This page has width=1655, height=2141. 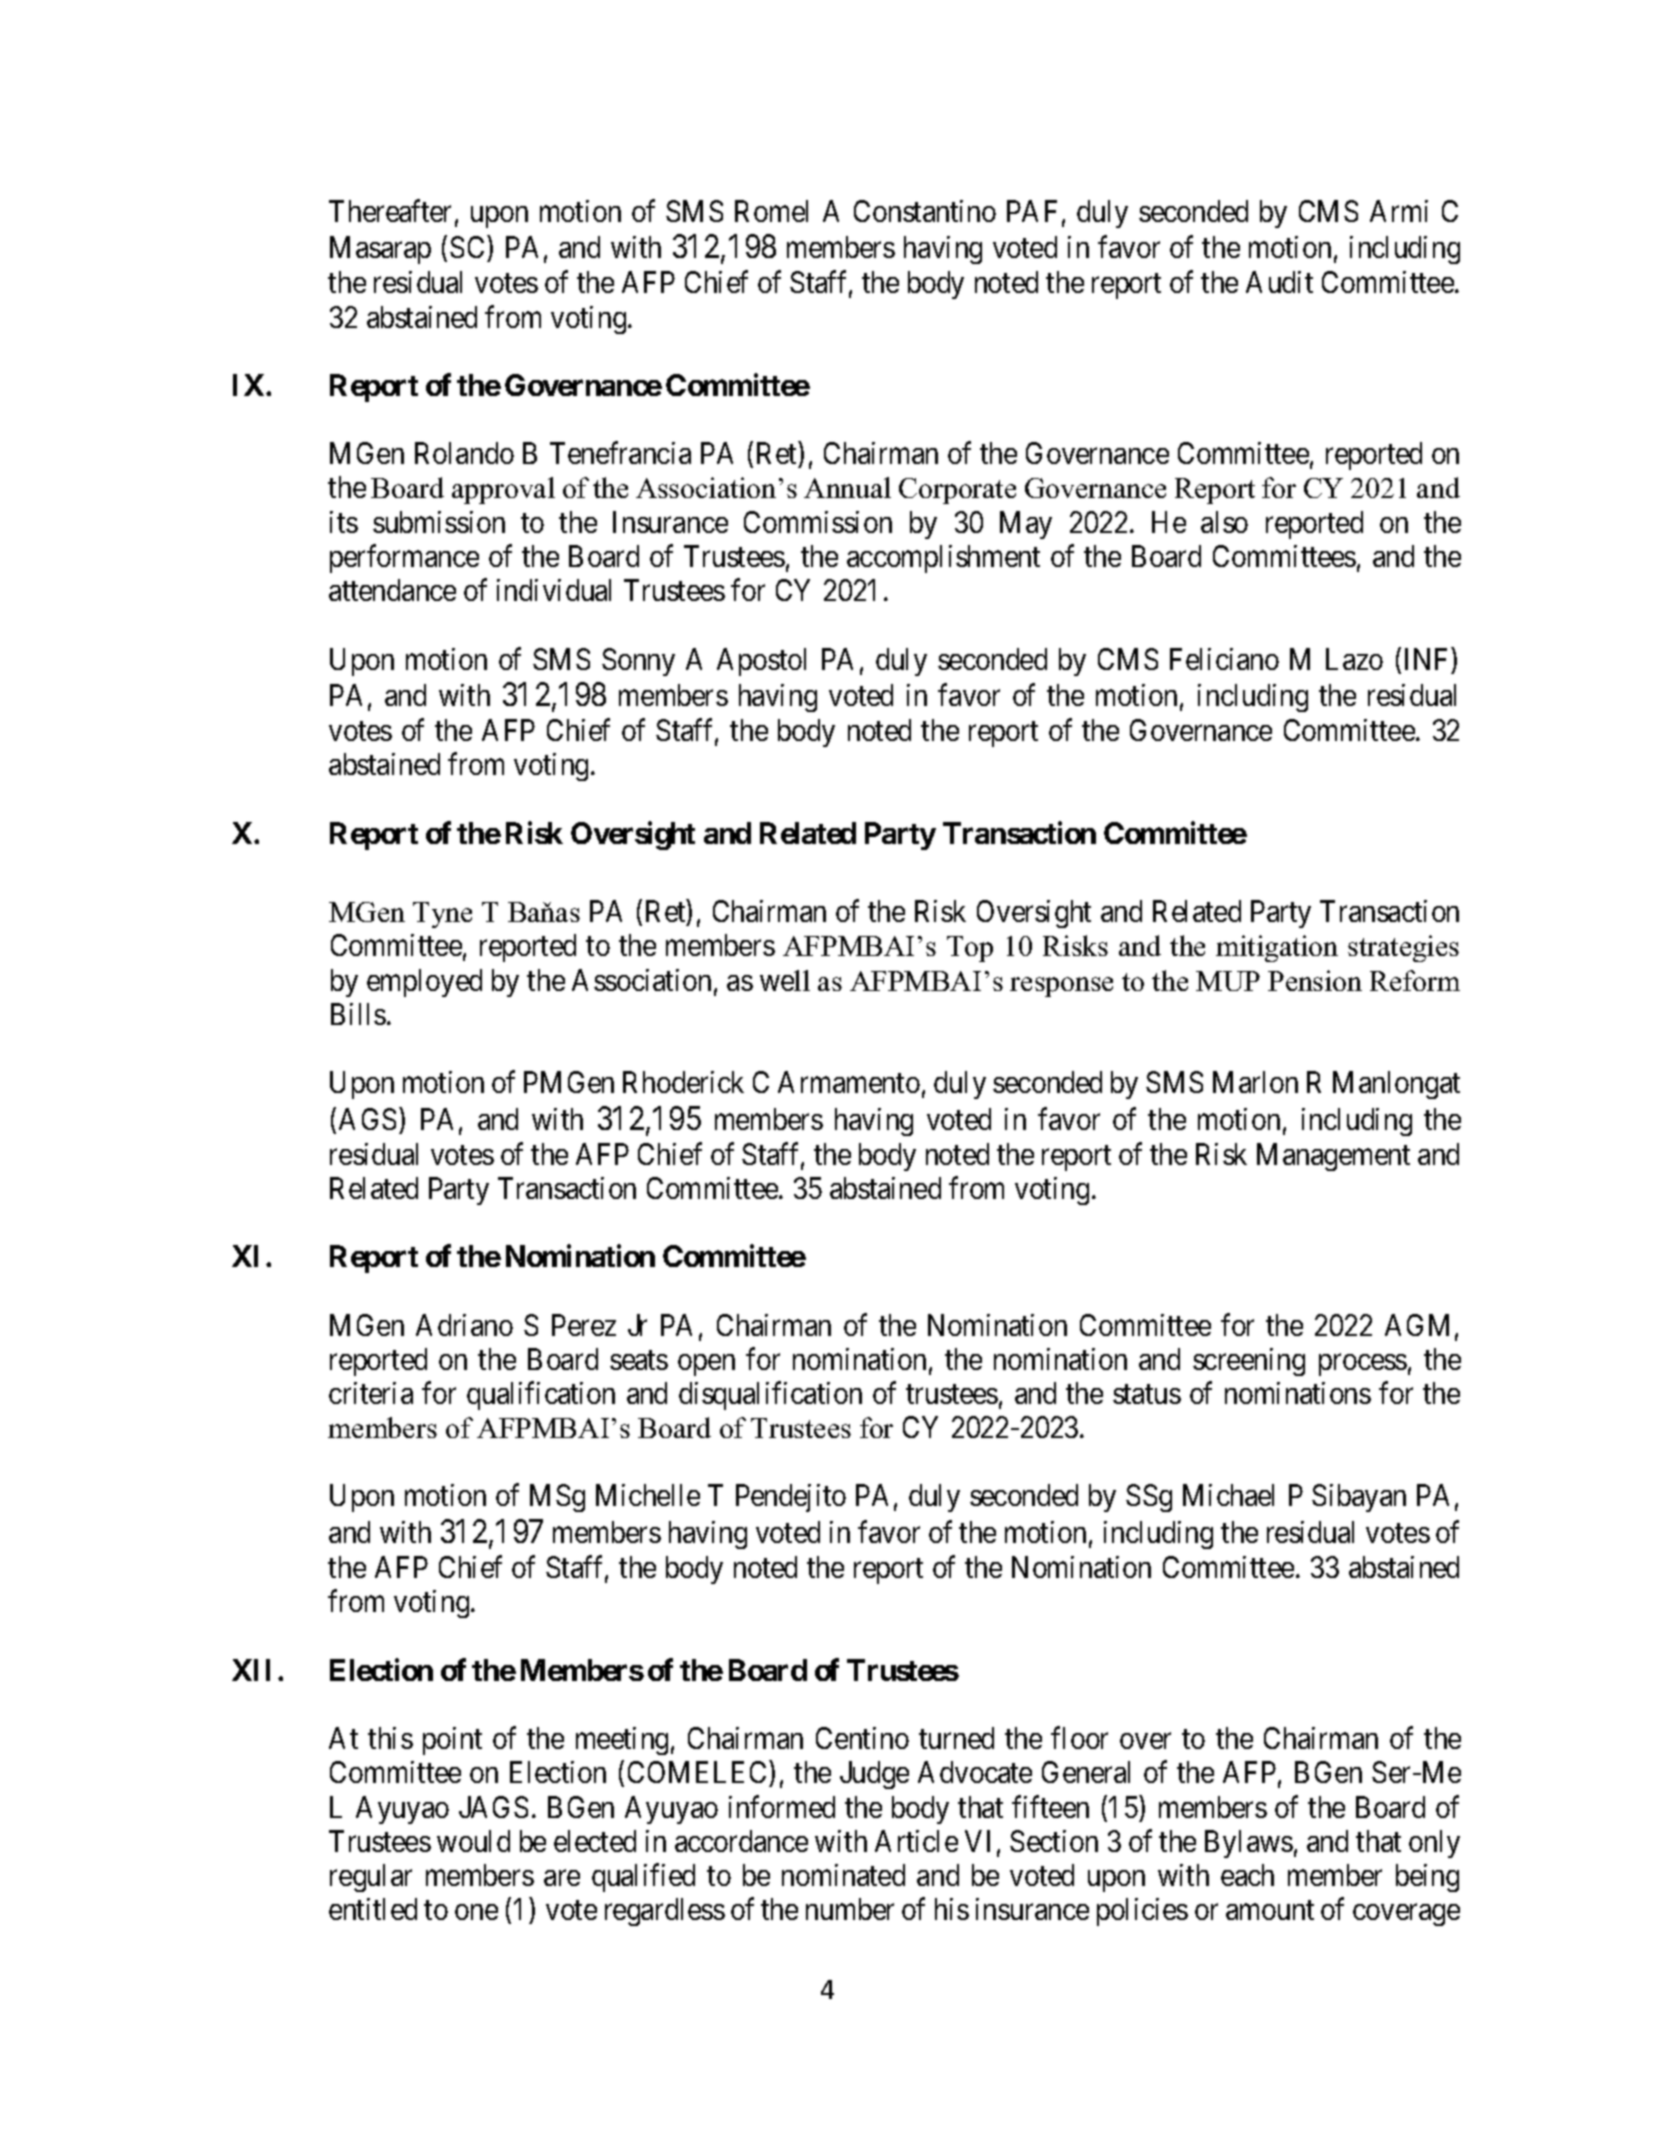 What do you see at coordinates (392, 590) in the page?
I see `attendance` at bounding box center [392, 590].
